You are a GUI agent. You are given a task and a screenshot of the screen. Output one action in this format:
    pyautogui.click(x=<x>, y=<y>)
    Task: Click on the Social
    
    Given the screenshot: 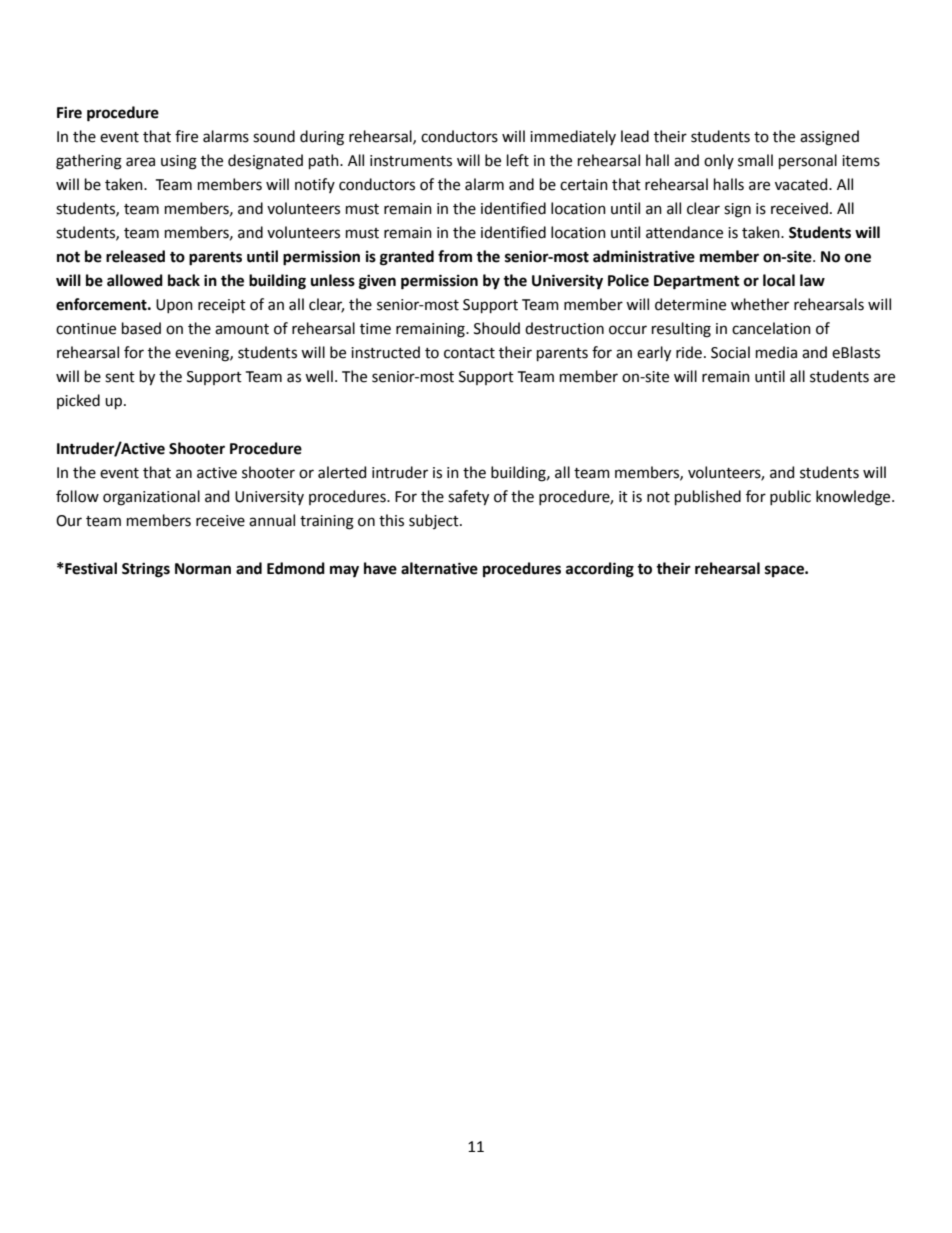 What is the action you would take?
    pyautogui.click(x=730, y=352)
